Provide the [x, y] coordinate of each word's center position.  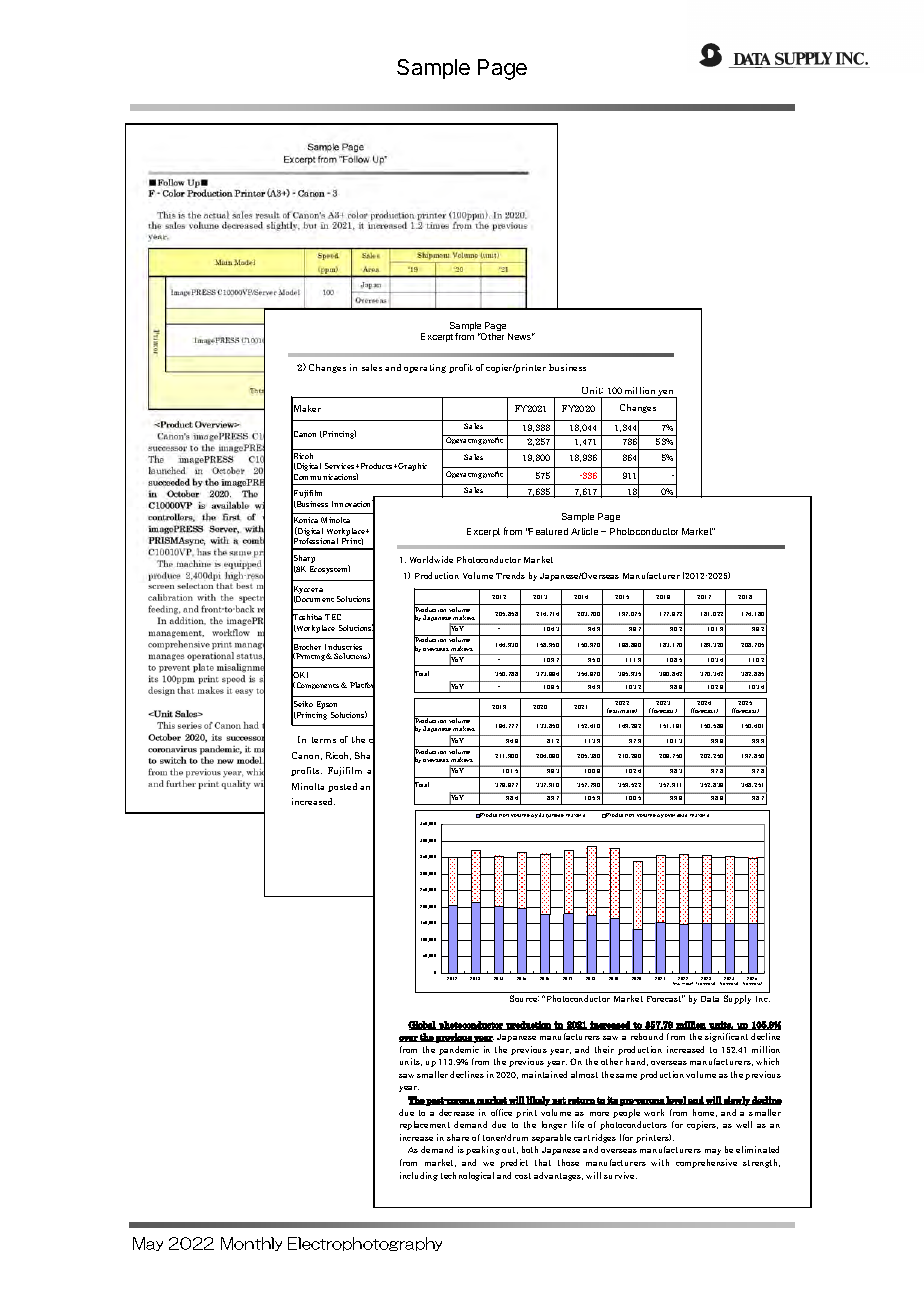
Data [710, 999]
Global [423, 1025]
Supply [737, 999]
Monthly [251, 1244]
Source [524, 998]
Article [584, 531]
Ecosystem [330, 569]
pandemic [459, 1050]
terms [324, 740]
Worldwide [431, 559]
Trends [510, 575]
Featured [548, 531]
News [521, 336]
